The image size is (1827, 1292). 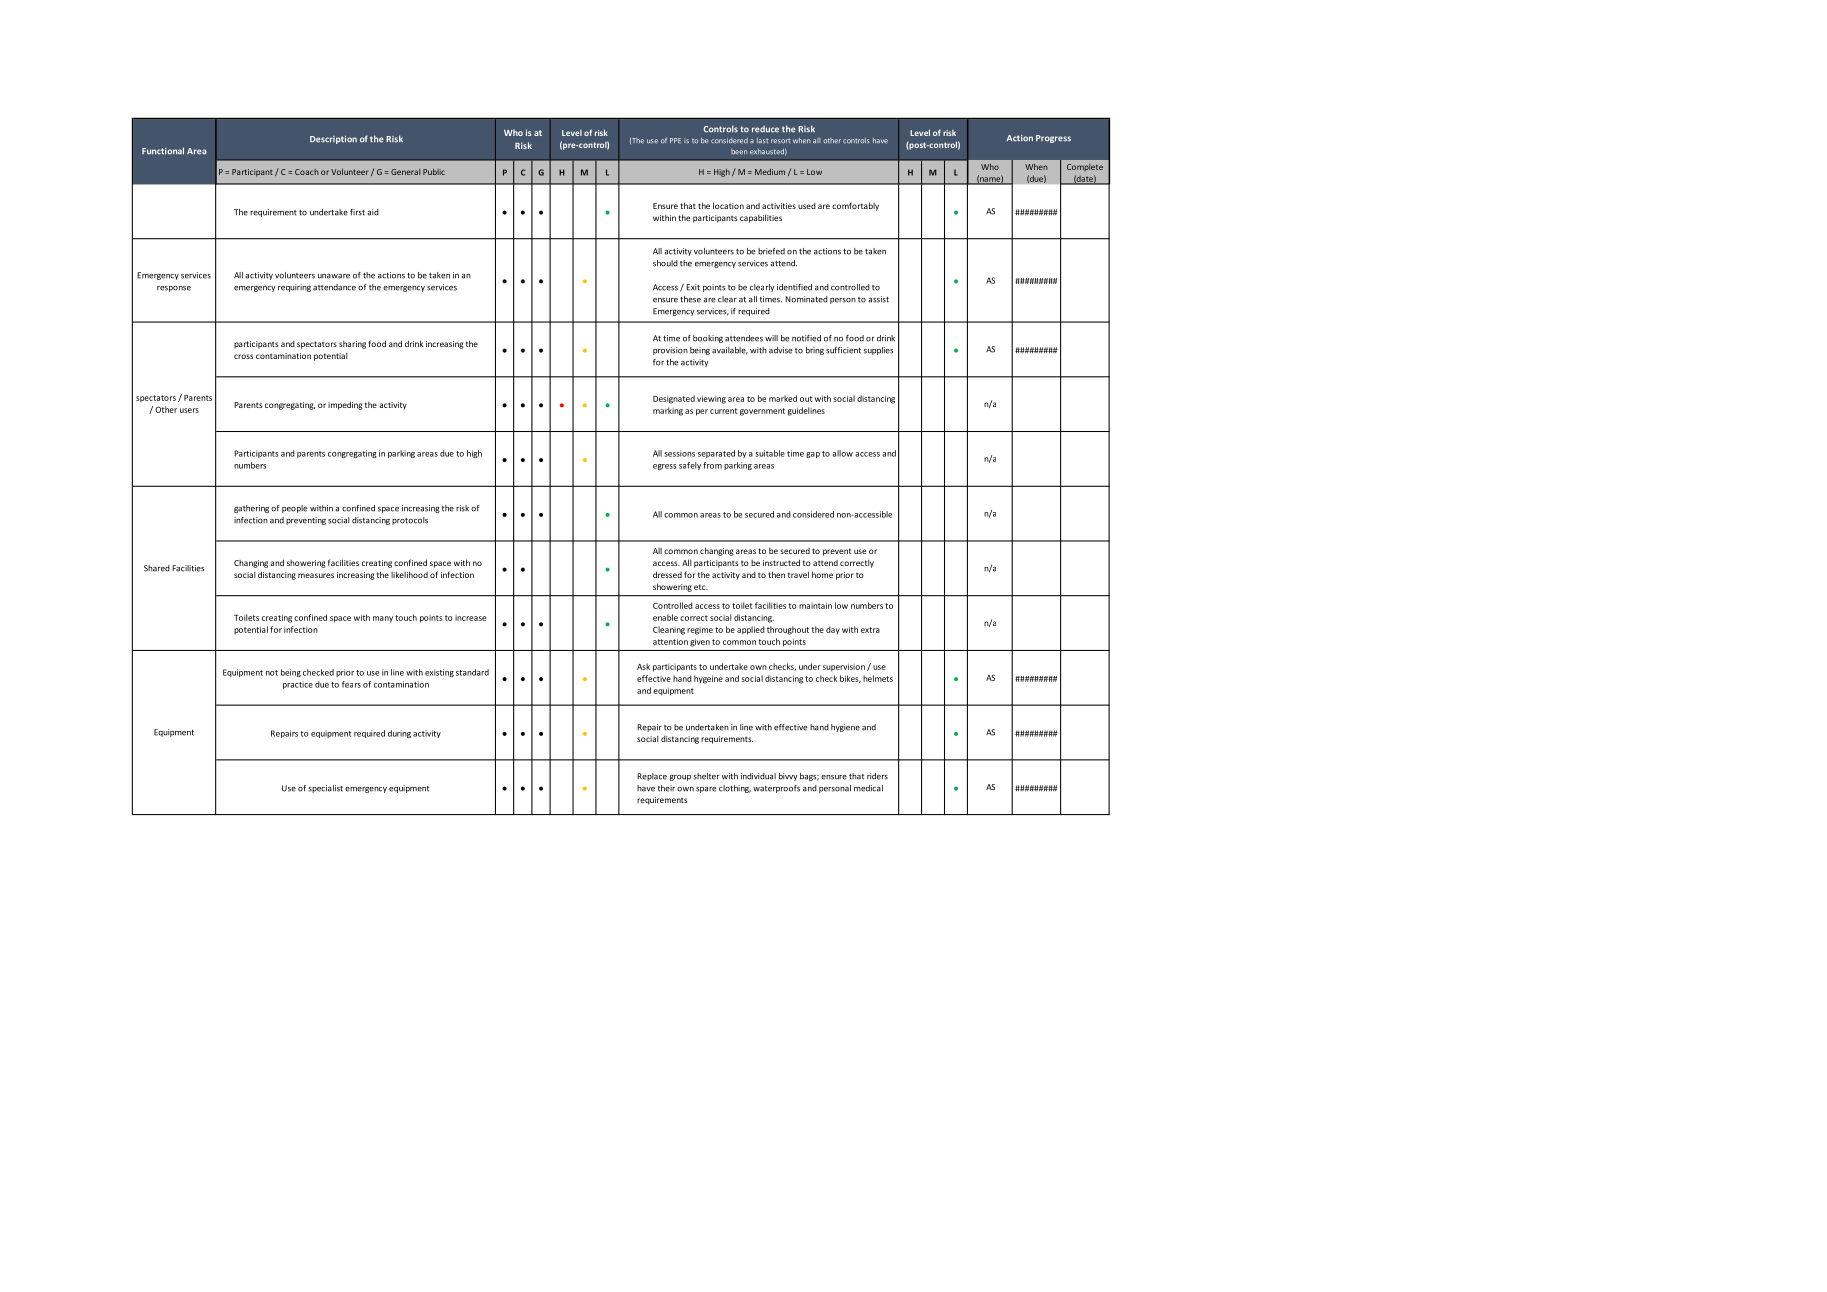 What do you see at coordinates (1053, 139) in the screenshot?
I see `Progress` at bounding box center [1053, 139].
